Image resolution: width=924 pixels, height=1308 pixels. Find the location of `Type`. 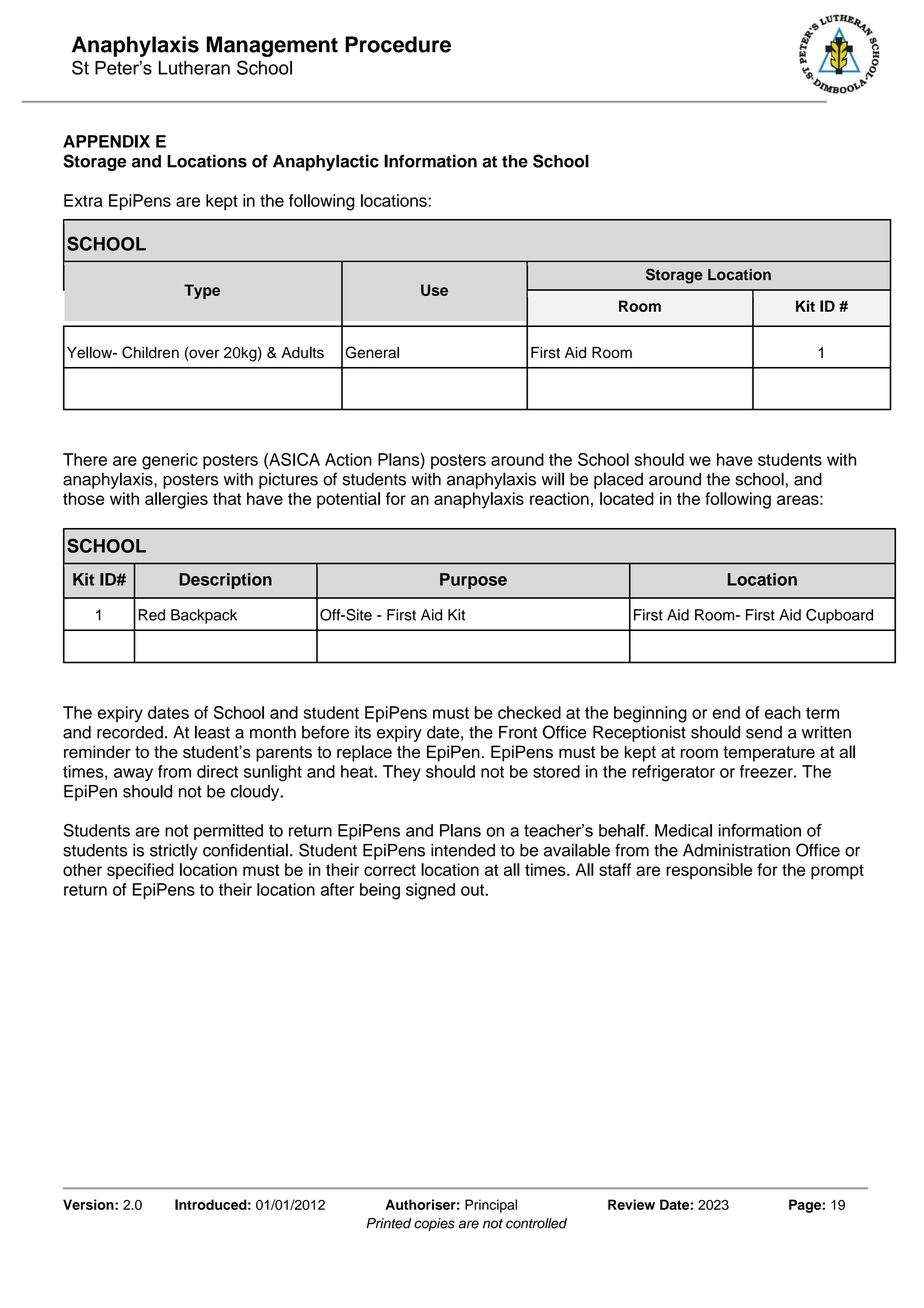

Type is located at coordinates (202, 291).
